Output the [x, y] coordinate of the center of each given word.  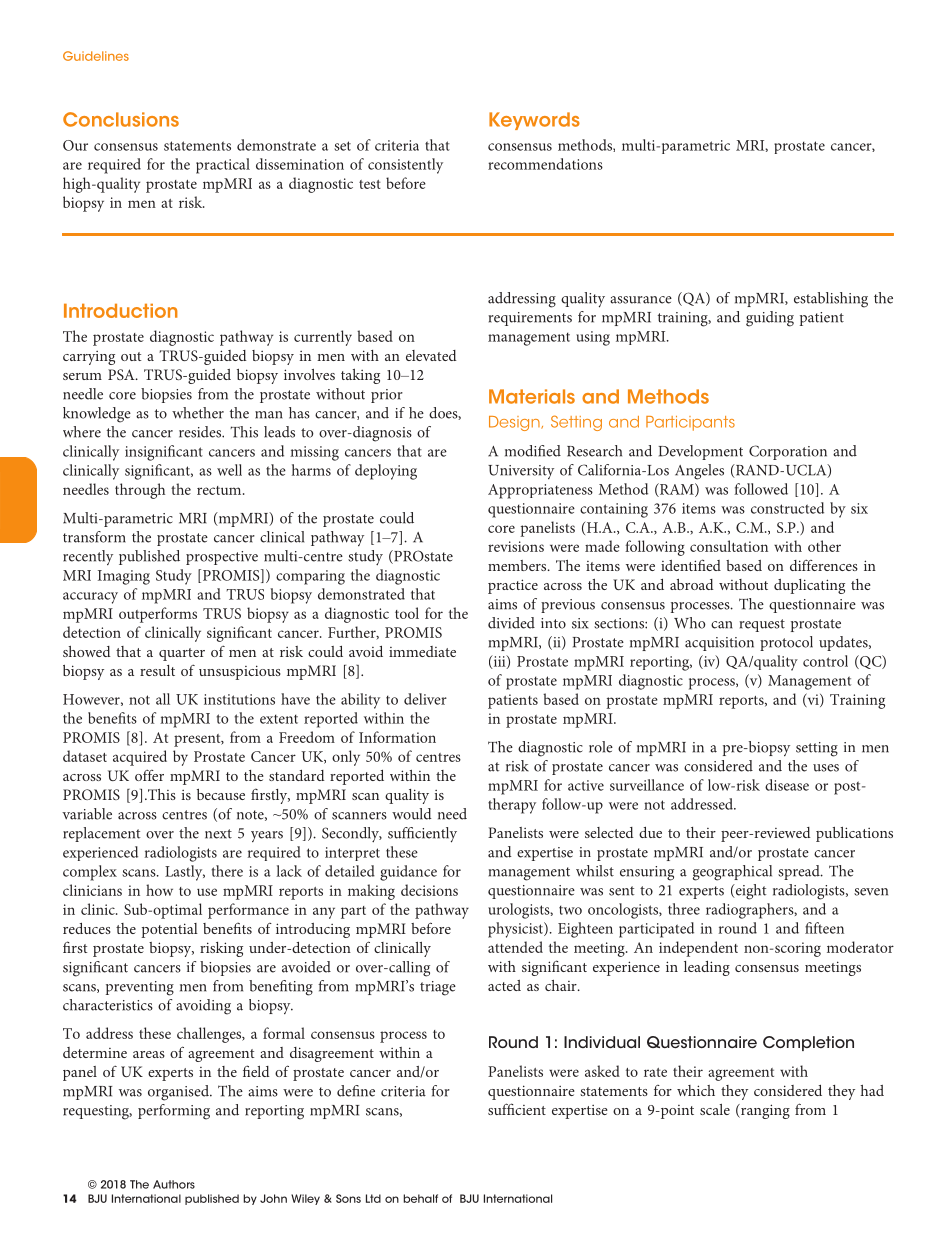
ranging [764, 1111]
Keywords [534, 121]
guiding [770, 319]
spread [800, 872]
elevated [431, 355]
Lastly [185, 873]
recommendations [545, 164]
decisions [429, 890]
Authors [174, 1184]
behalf [420, 1198]
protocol [786, 643]
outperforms [158, 615]
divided [511, 623]
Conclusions [121, 119]
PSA [122, 374]
